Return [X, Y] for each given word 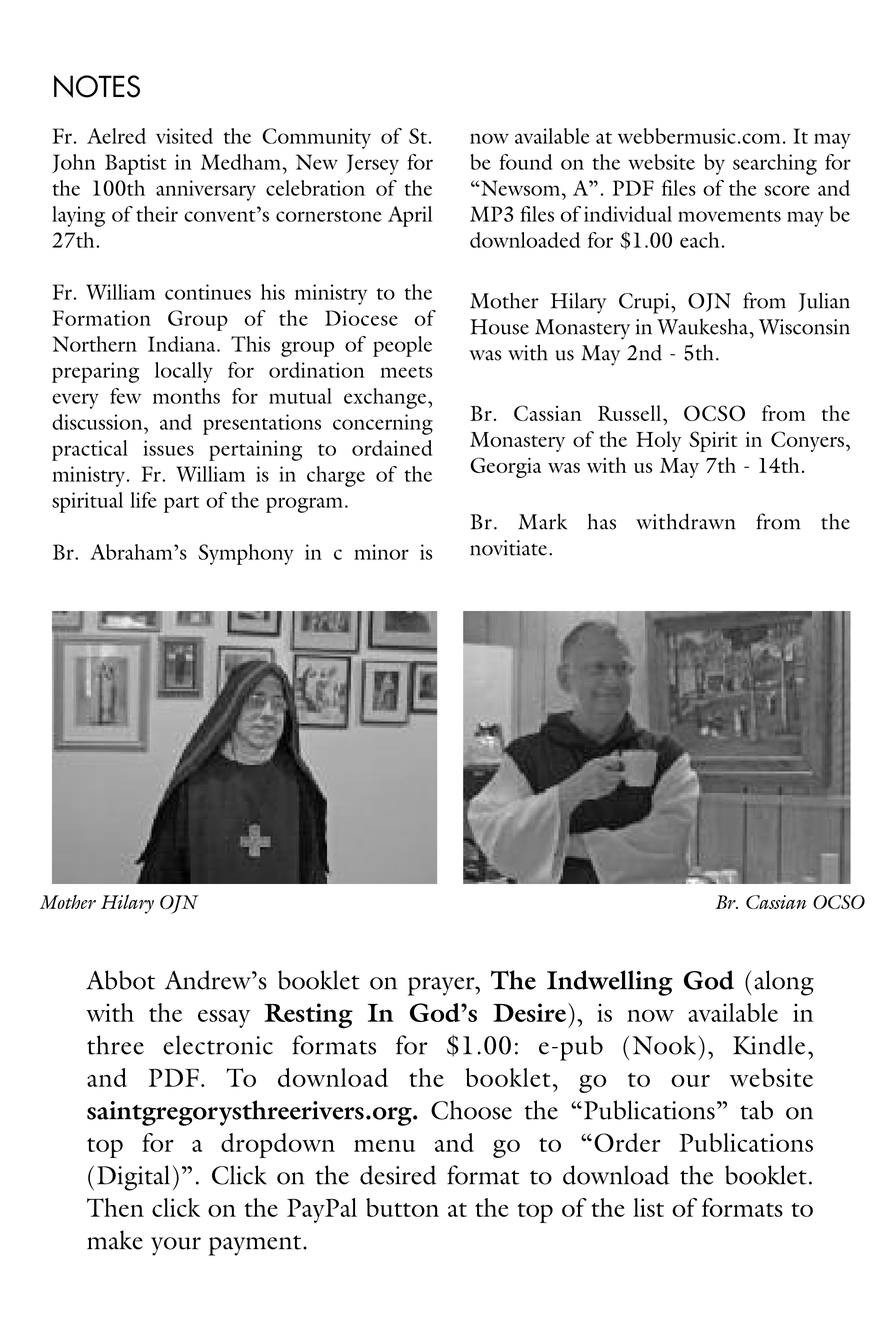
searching [775, 164]
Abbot [120, 980]
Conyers [807, 441]
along [784, 983]
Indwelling [610, 983]
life [143, 500]
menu [385, 1145]
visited [184, 136]
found [525, 162]
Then [115, 1207]
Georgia [506, 467]
